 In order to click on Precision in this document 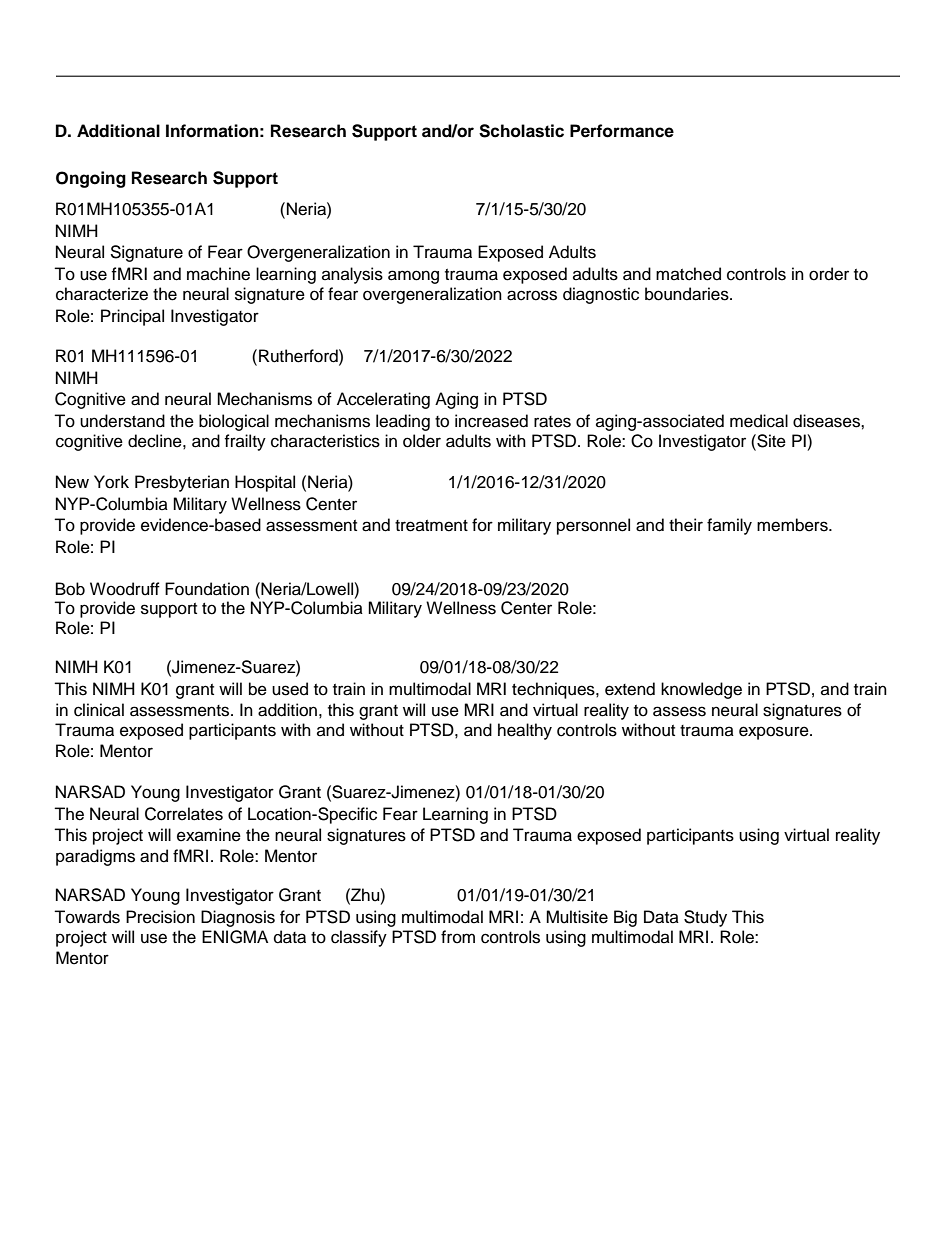, I will do `click(160, 917)`.
